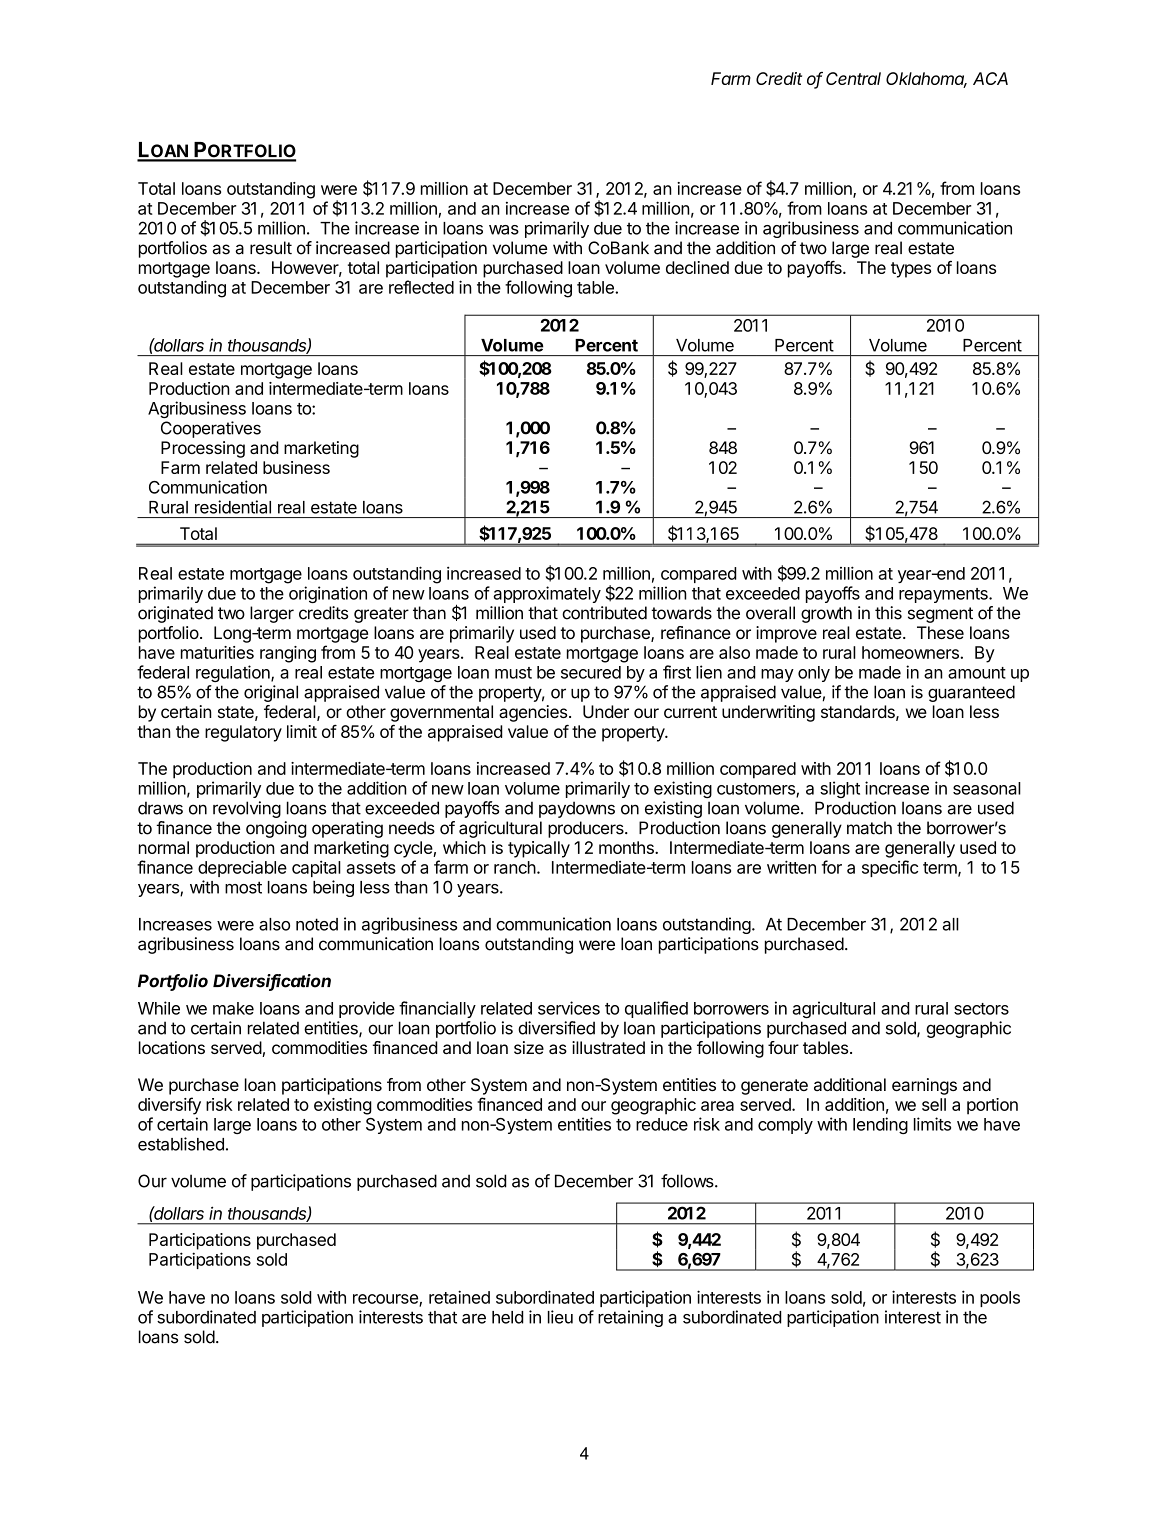 The image size is (1169, 1513). Describe the element at coordinates (504, 230) in the screenshot. I see `was` at that location.
